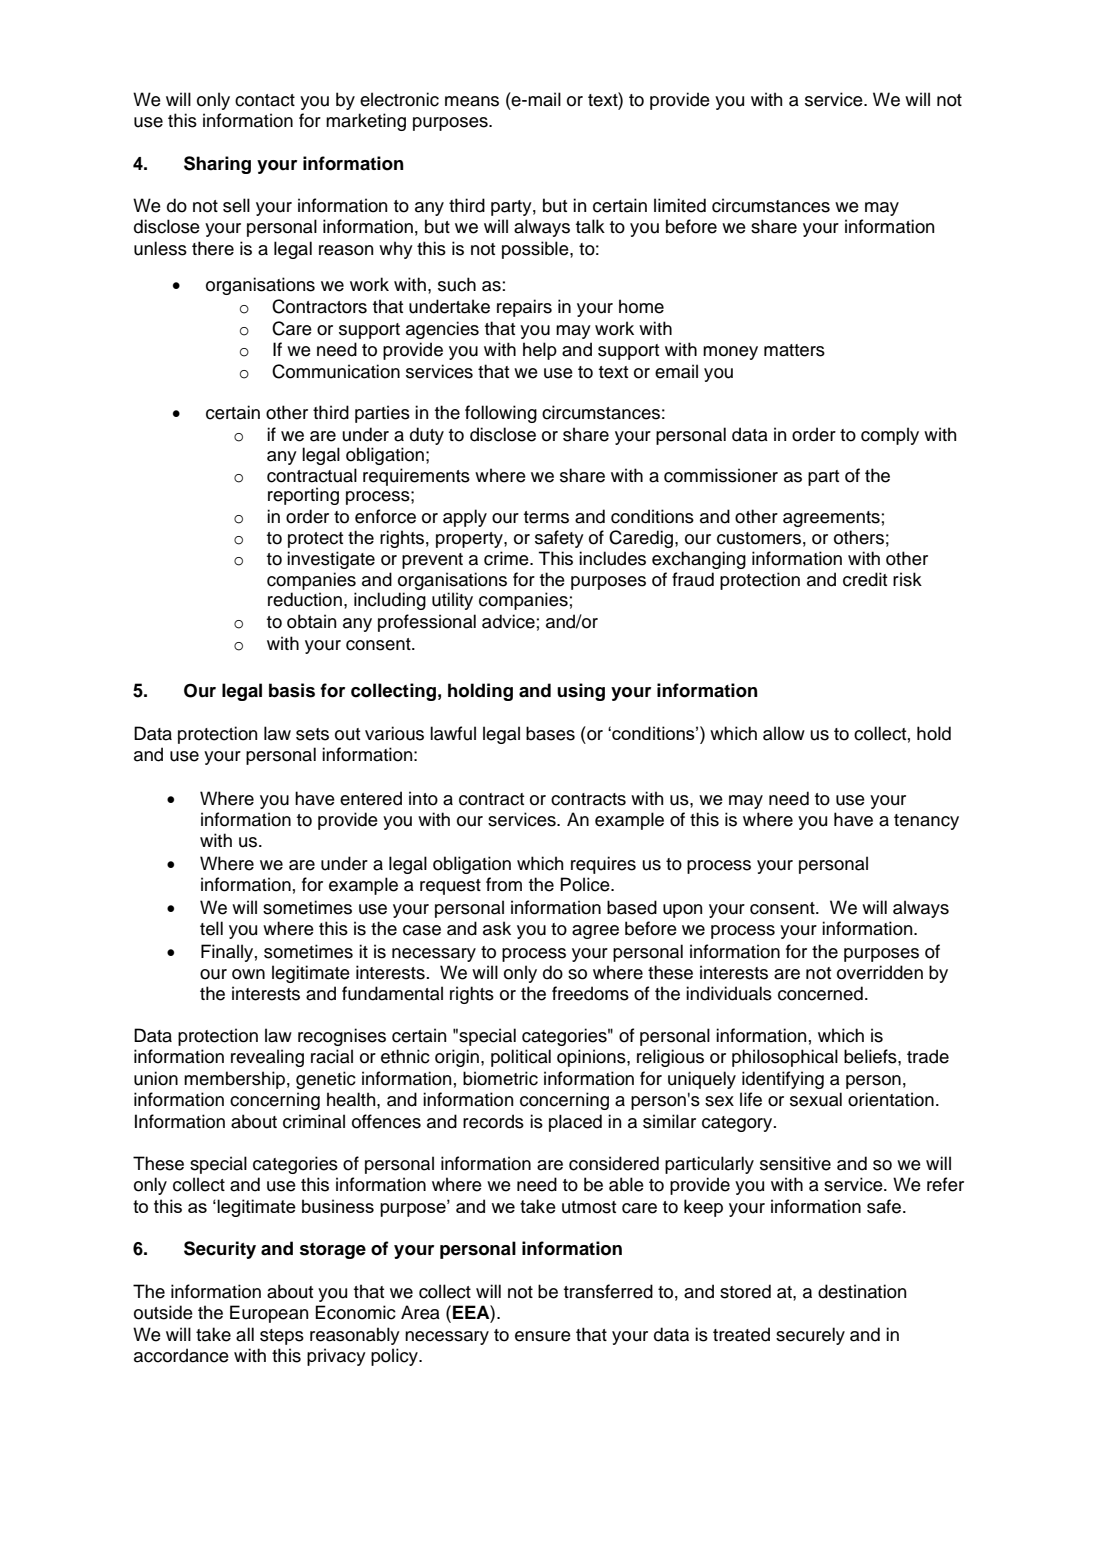  Describe the element at coordinates (550, 733) in the screenshot. I see `bases` at that location.
